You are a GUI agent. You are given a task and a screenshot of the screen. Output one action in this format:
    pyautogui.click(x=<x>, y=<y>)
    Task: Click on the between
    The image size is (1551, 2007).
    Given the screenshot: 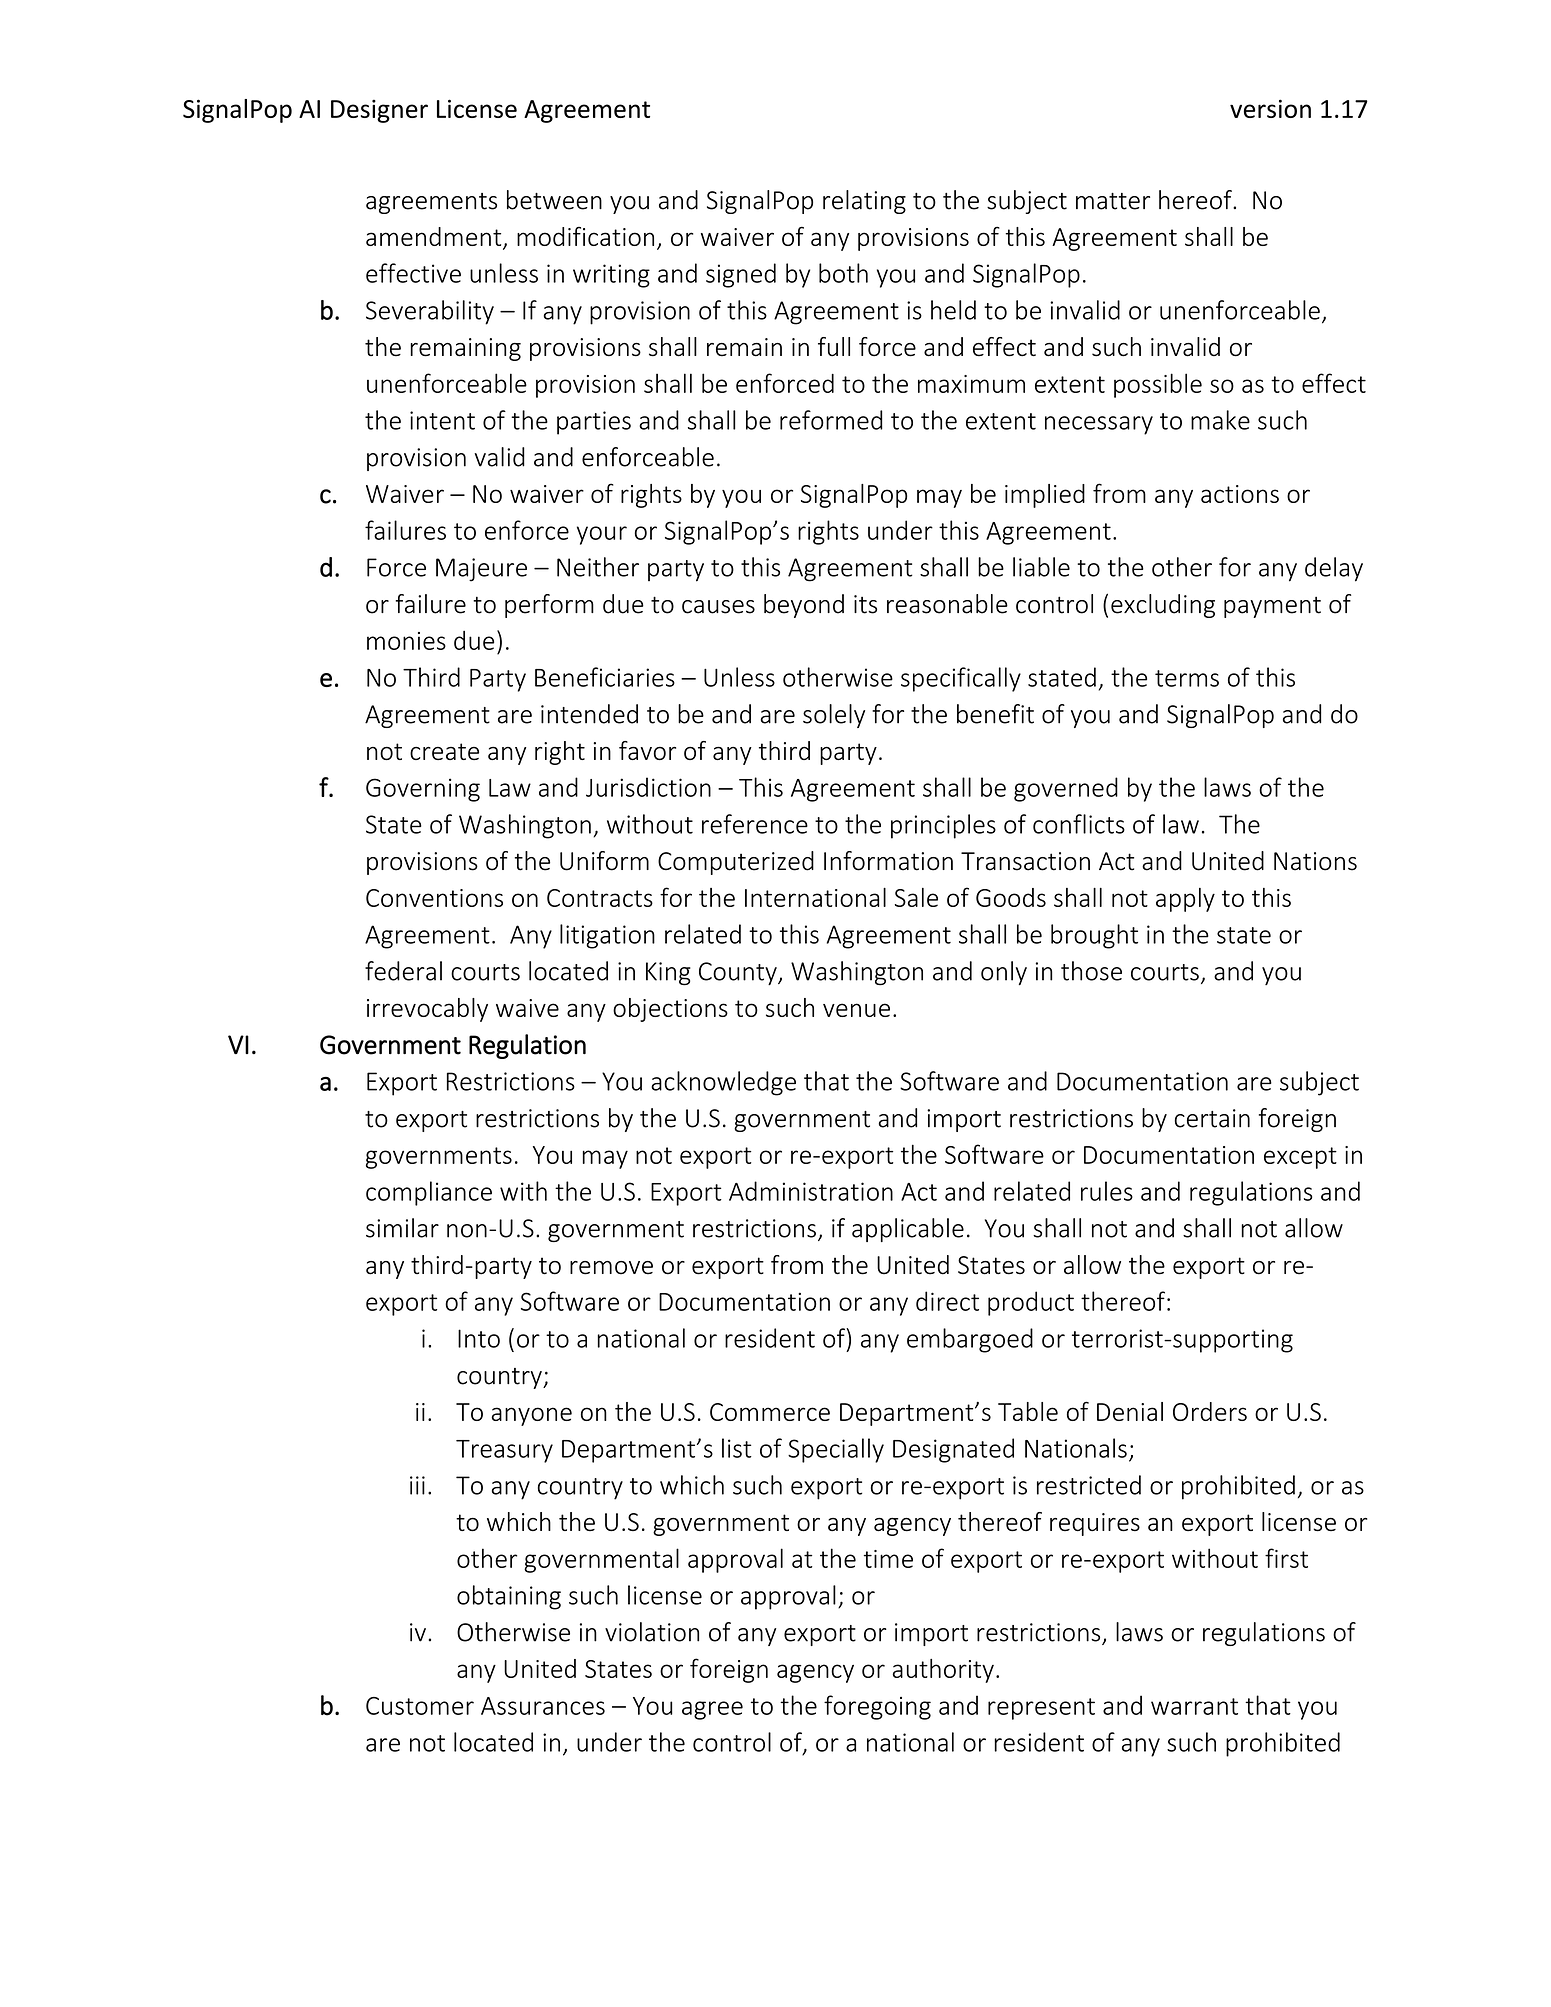 What is the action you would take?
    pyautogui.click(x=554, y=200)
